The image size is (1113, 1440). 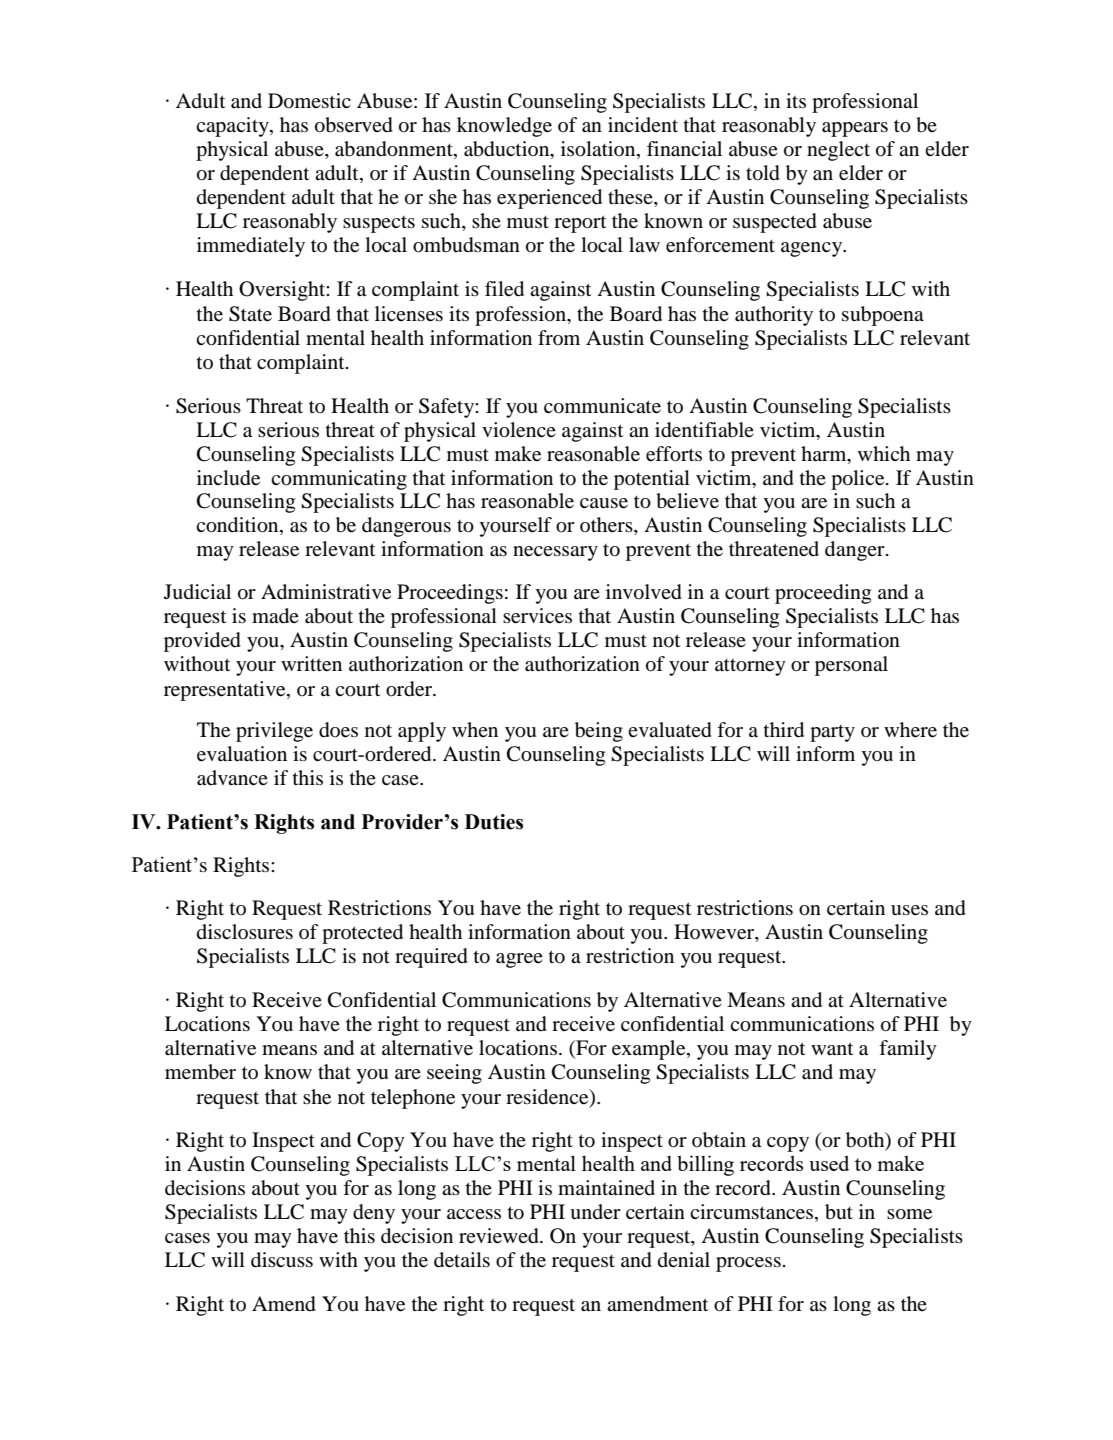 I want to click on Domestic, so click(x=309, y=101).
